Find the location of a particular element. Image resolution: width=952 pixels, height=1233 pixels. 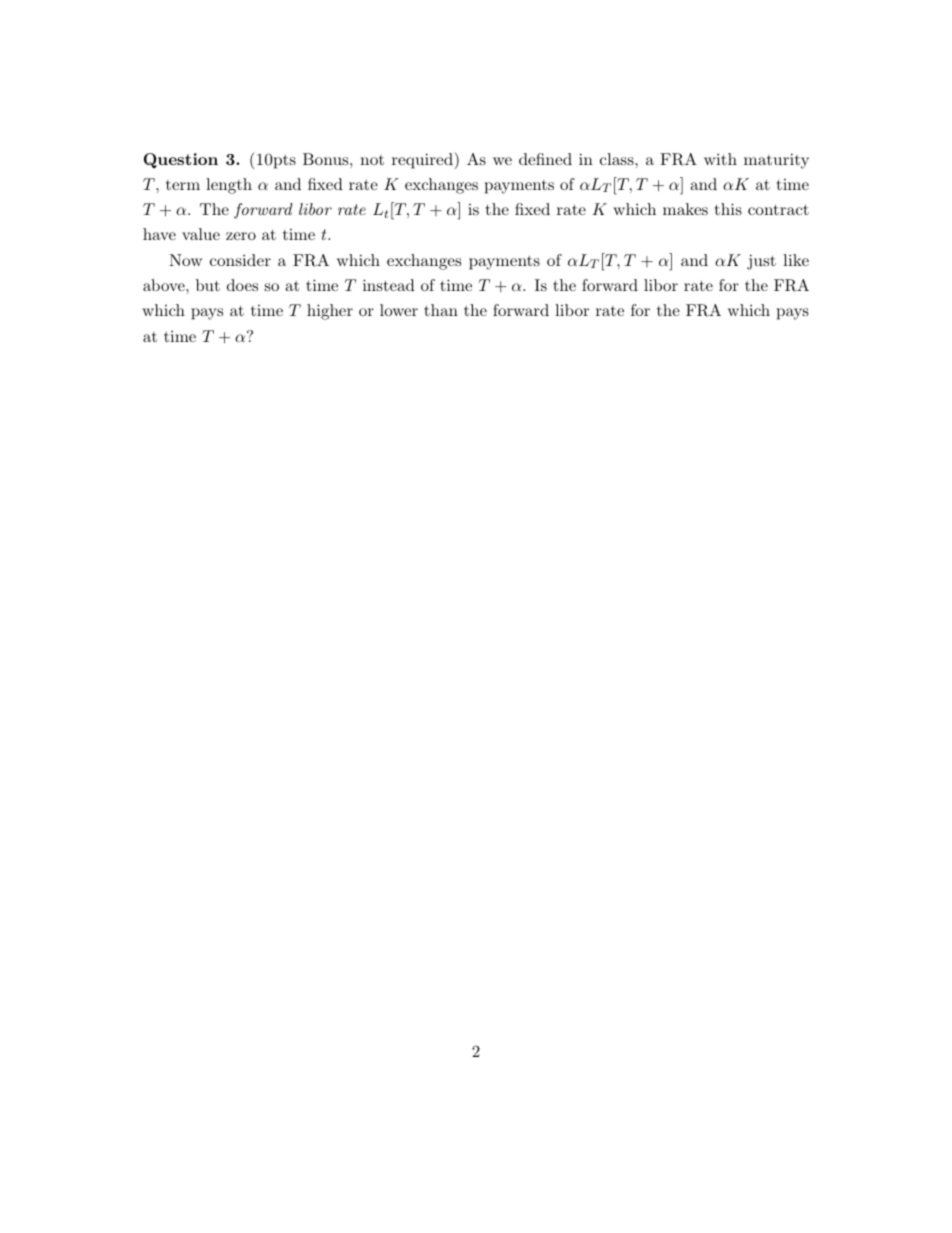

instead is located at coordinates (389, 285).
